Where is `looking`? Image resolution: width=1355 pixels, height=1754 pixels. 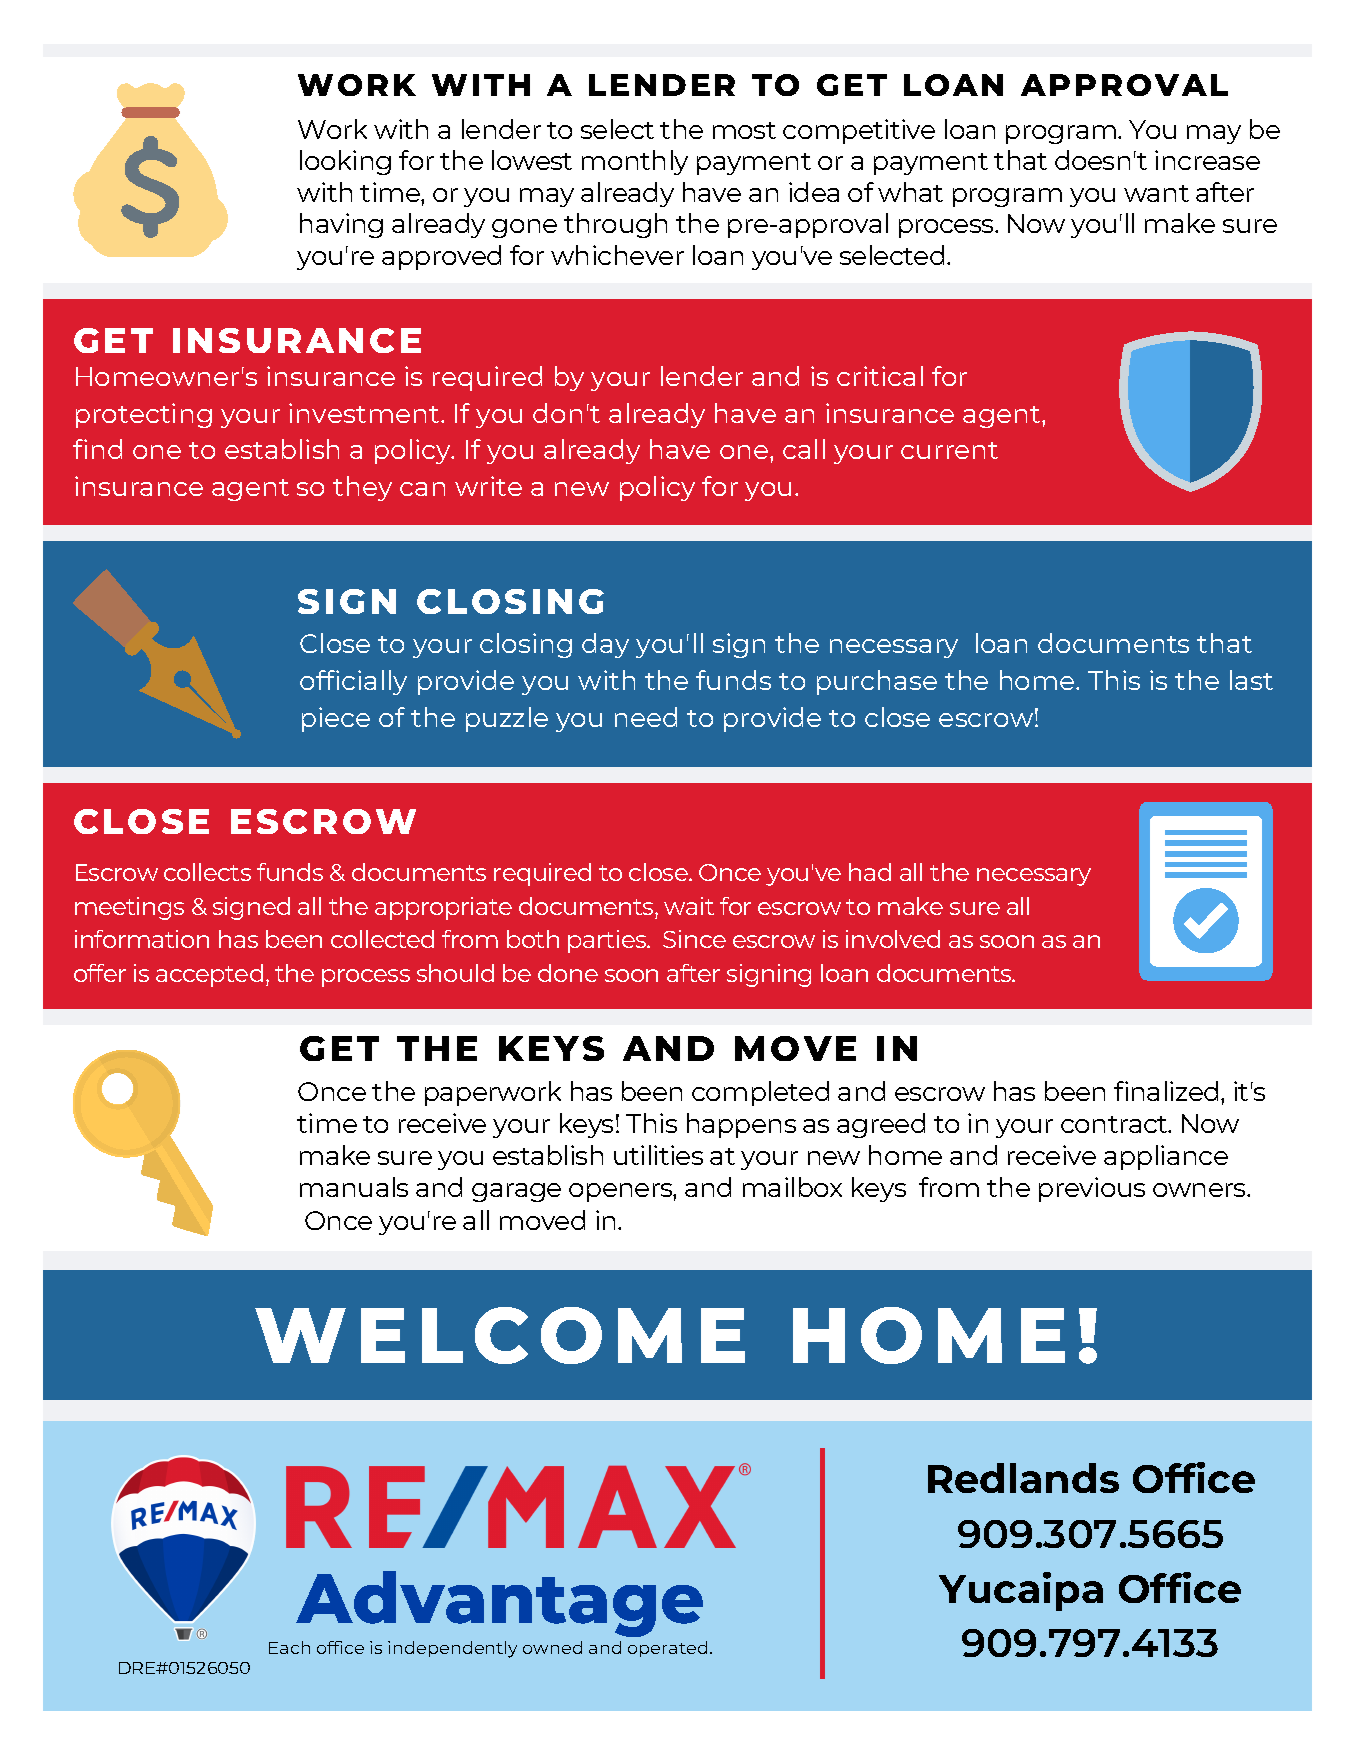 looking is located at coordinates (345, 162).
